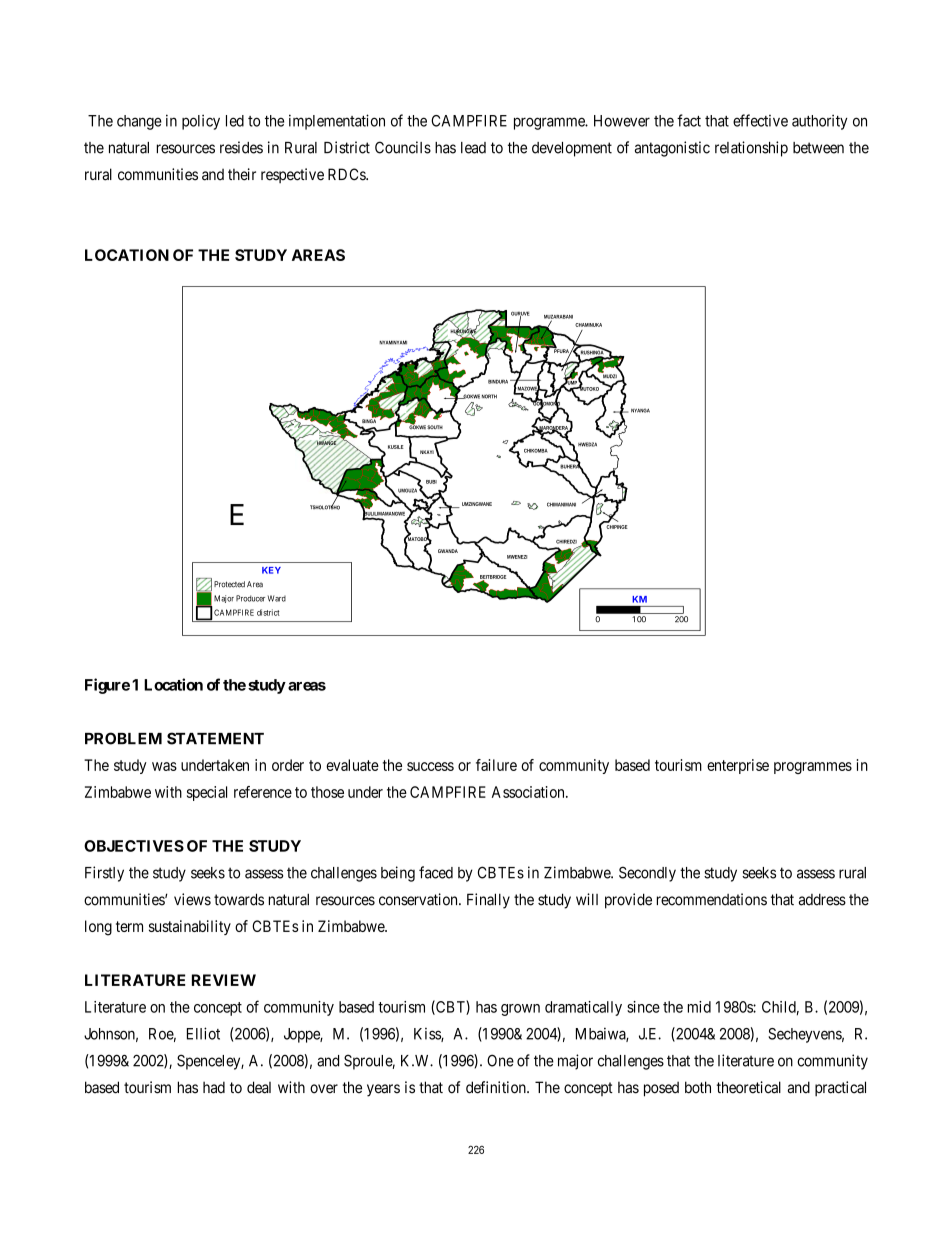 This document has height=1233, width=952. I want to click on policy, so click(201, 122).
